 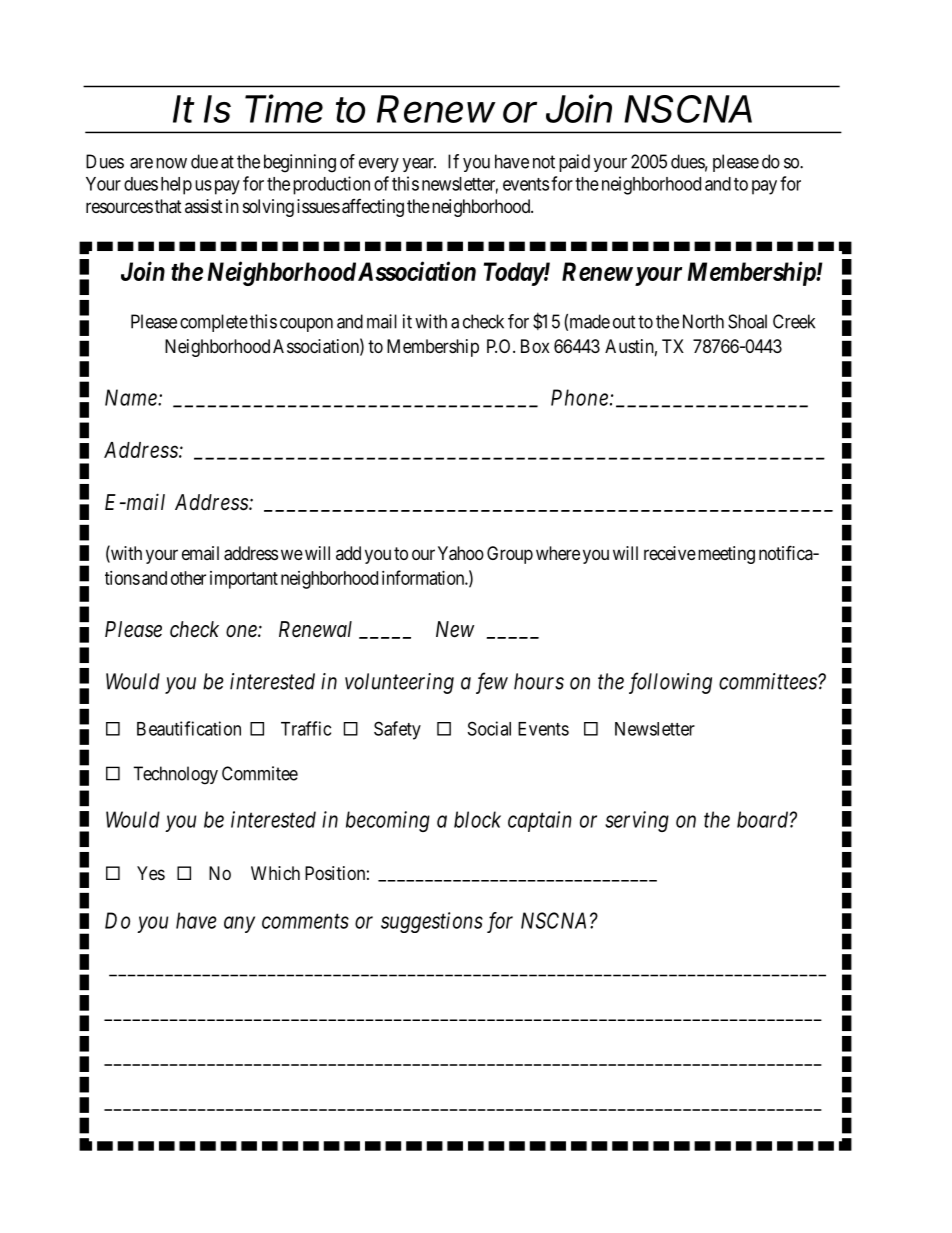 What do you see at coordinates (477, 819) in the screenshot?
I see `block` at bounding box center [477, 819].
